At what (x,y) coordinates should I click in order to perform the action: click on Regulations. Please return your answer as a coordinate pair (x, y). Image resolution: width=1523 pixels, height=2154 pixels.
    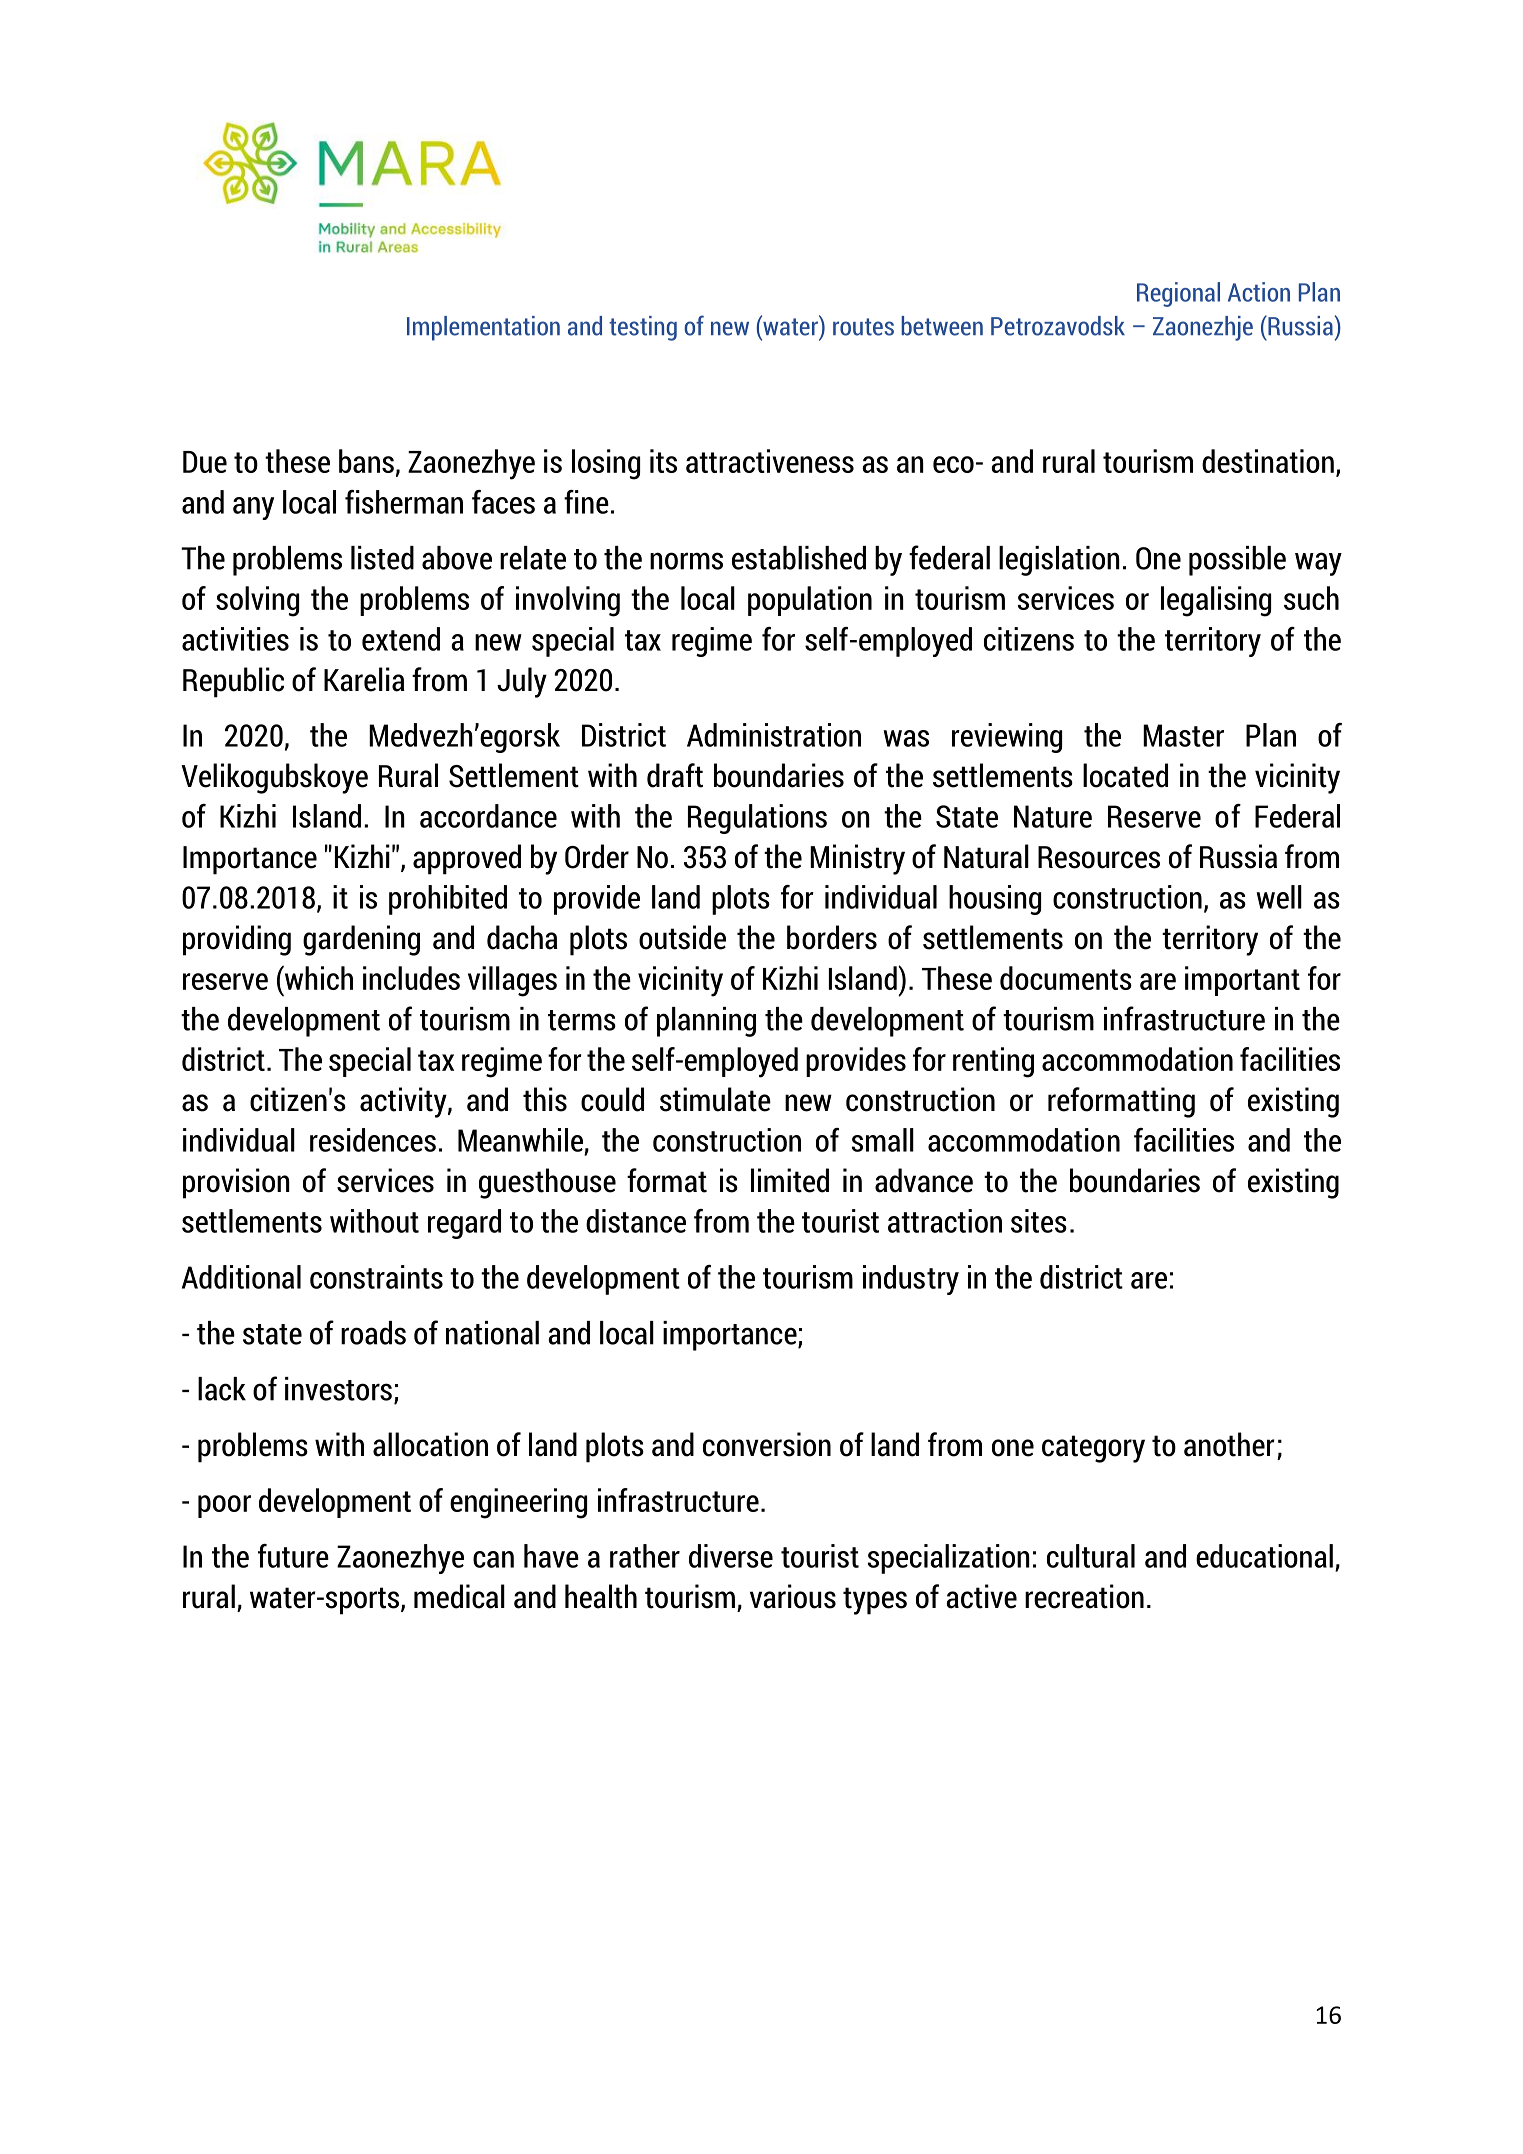
    Looking at the image, I should click on (757, 819).
